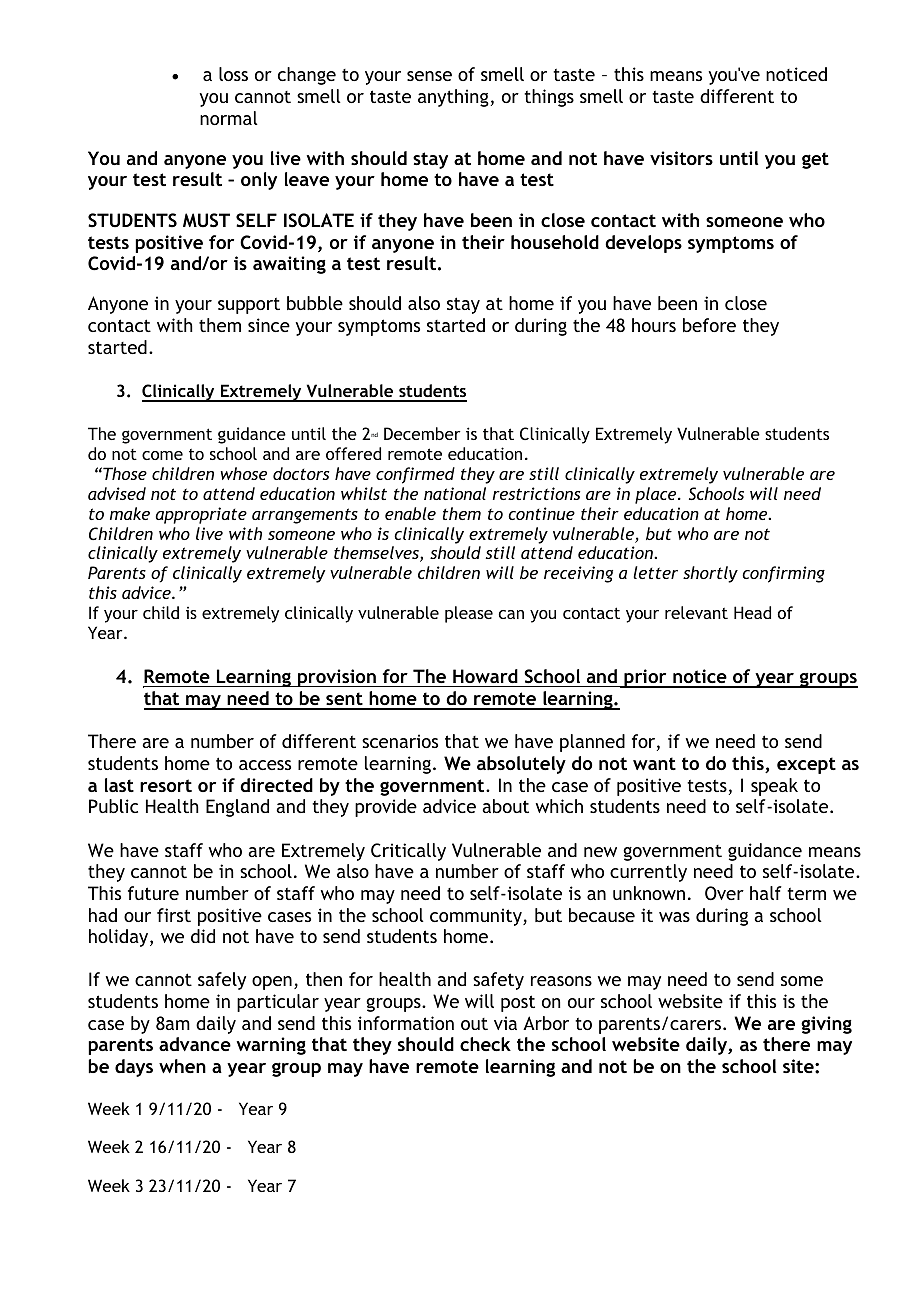 Image resolution: width=924 pixels, height=1308 pixels. Describe the element at coordinates (485, 1044) in the page. I see `check` at that location.
